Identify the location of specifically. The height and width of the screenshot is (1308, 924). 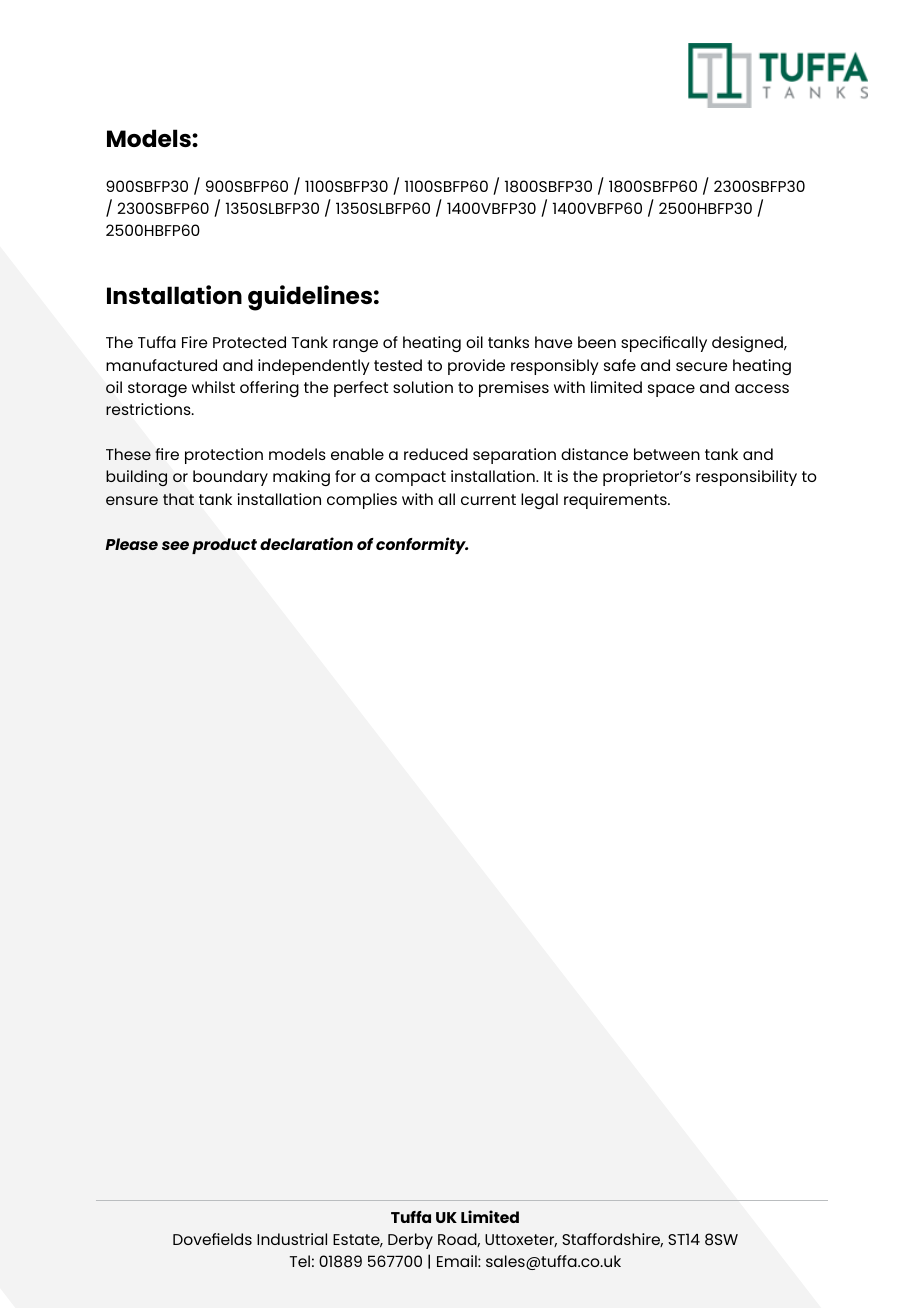
(664, 344).
